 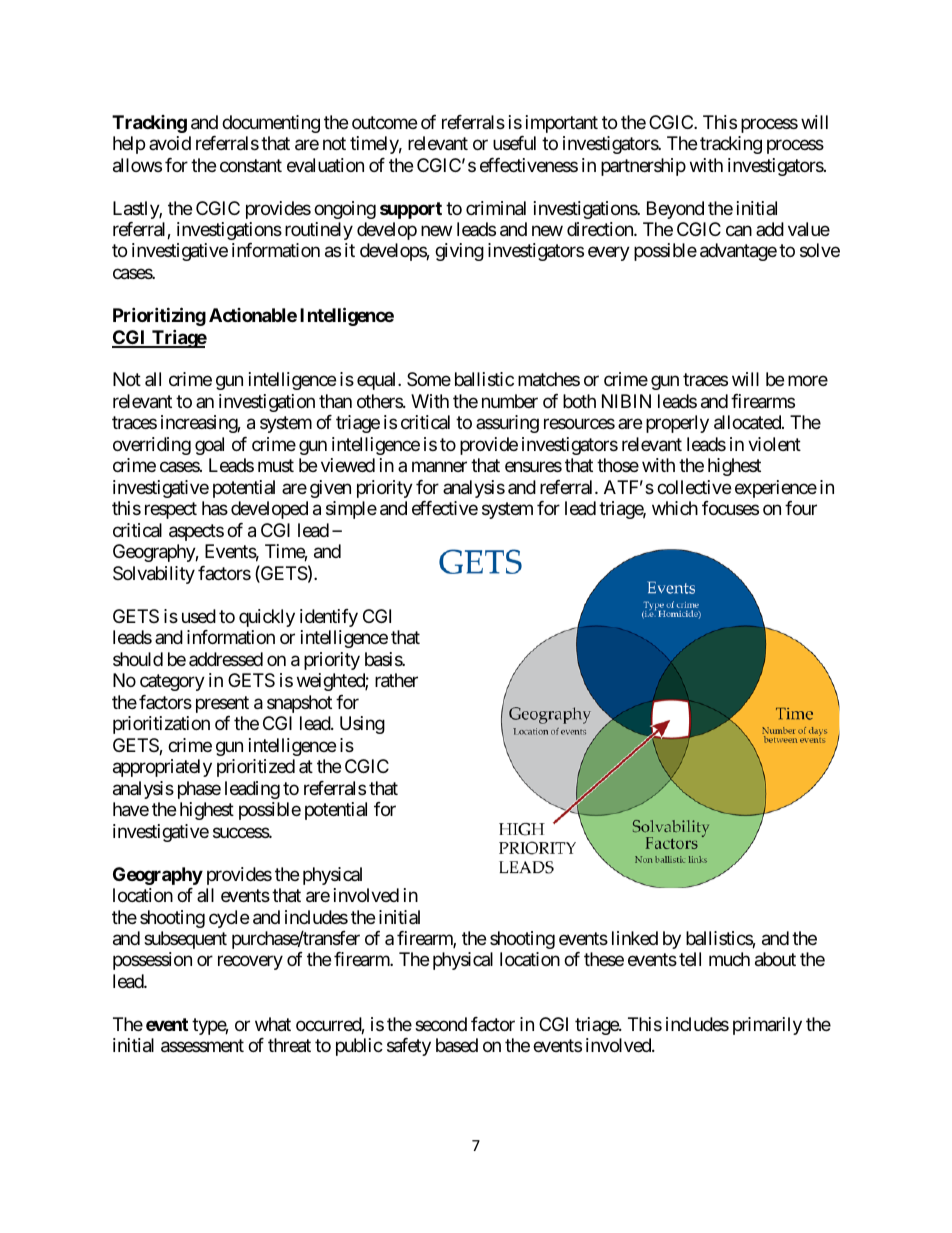 What do you see at coordinates (441, 1024) in the image?
I see `second` at bounding box center [441, 1024].
